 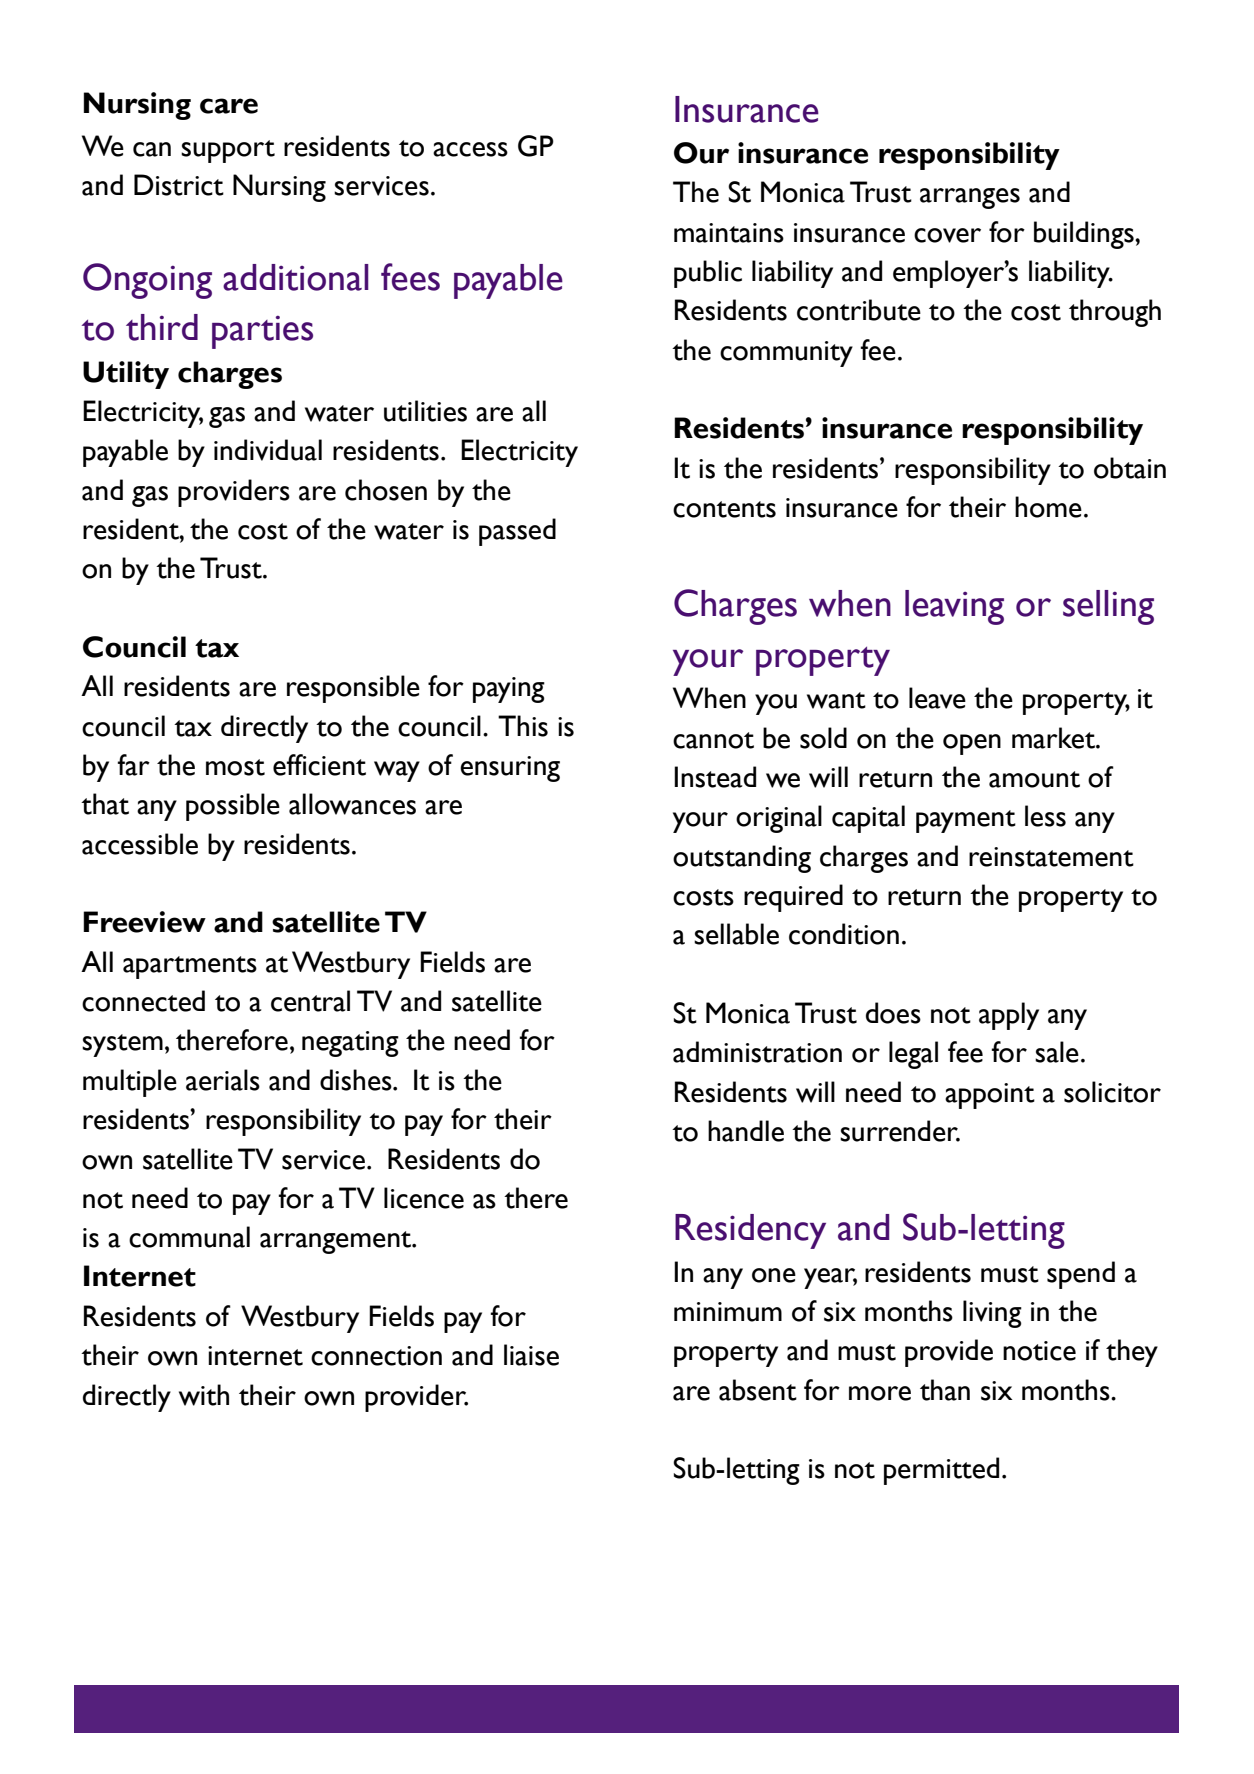 What do you see at coordinates (1009, 1016) in the page?
I see `apply` at bounding box center [1009, 1016].
